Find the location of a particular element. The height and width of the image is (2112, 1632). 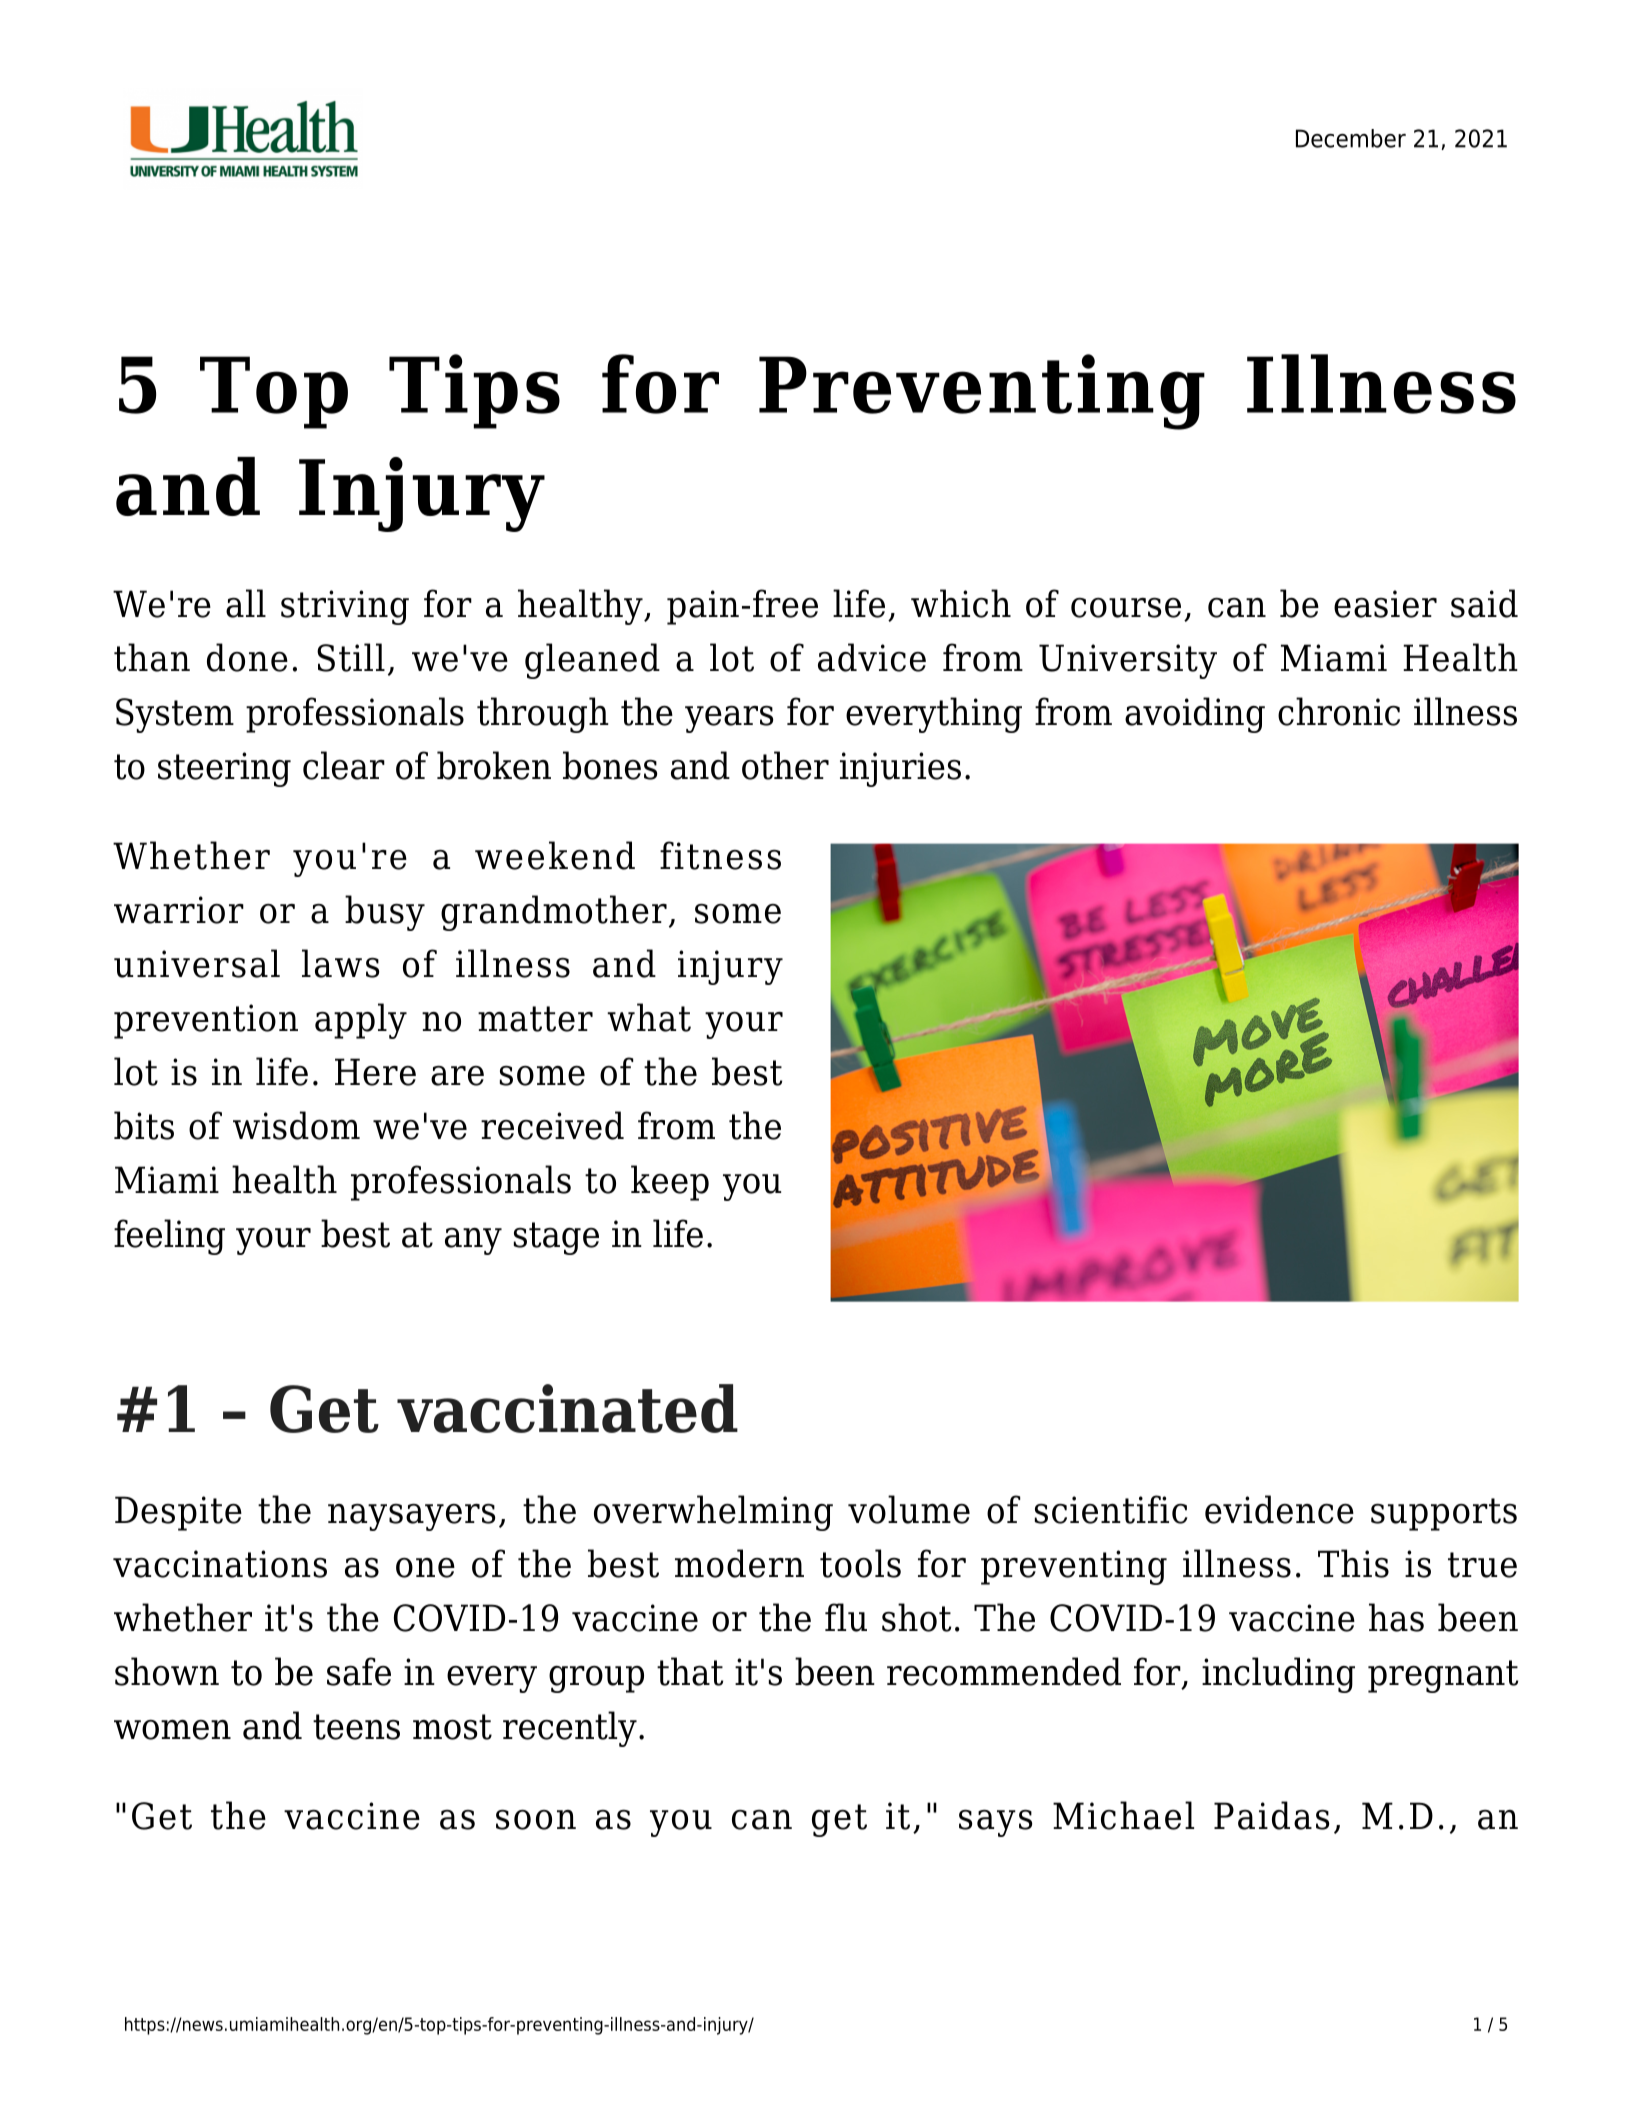

says is located at coordinates (995, 1823).
